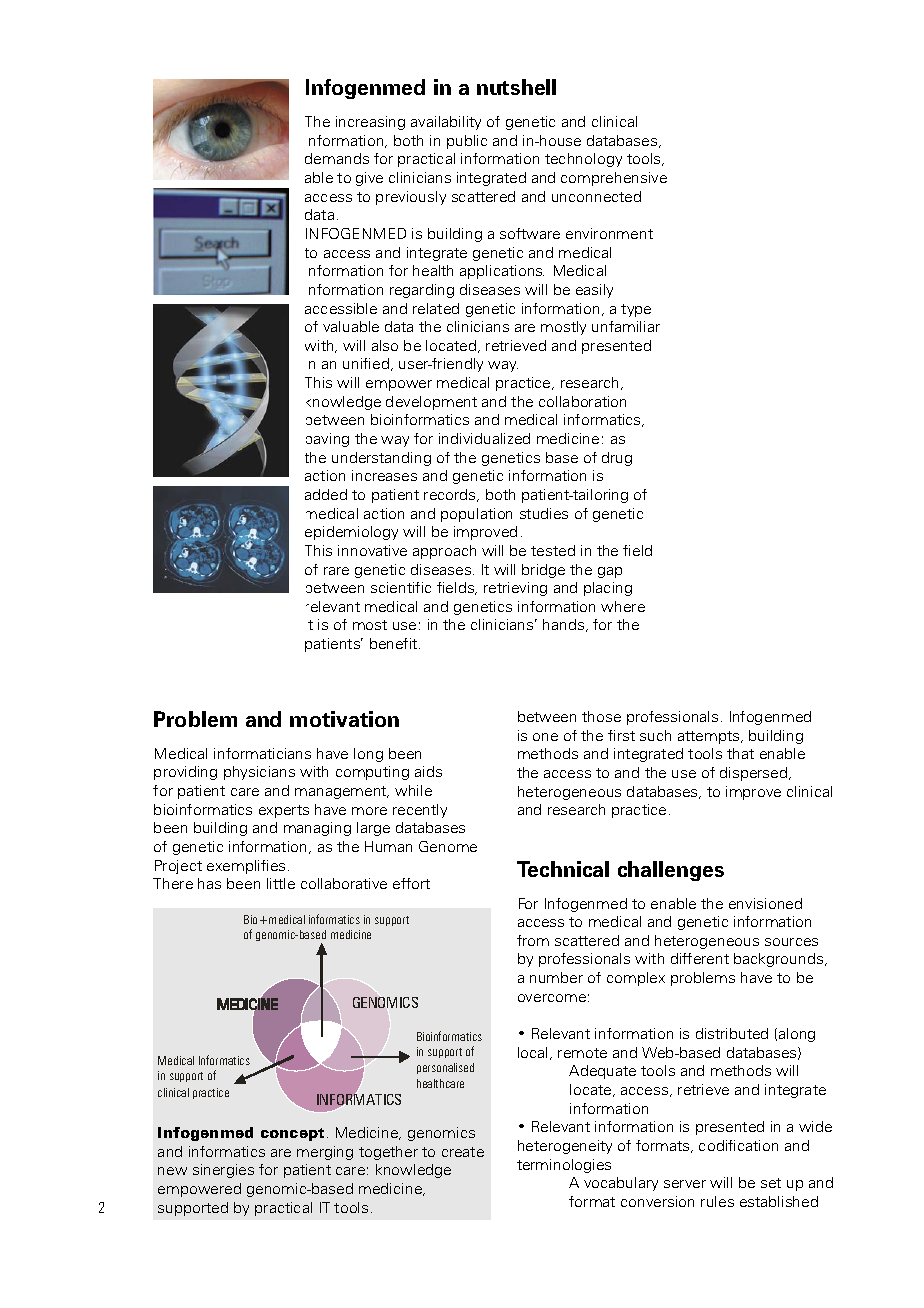  Describe the element at coordinates (337, 158) in the document. I see `demands` at that location.
